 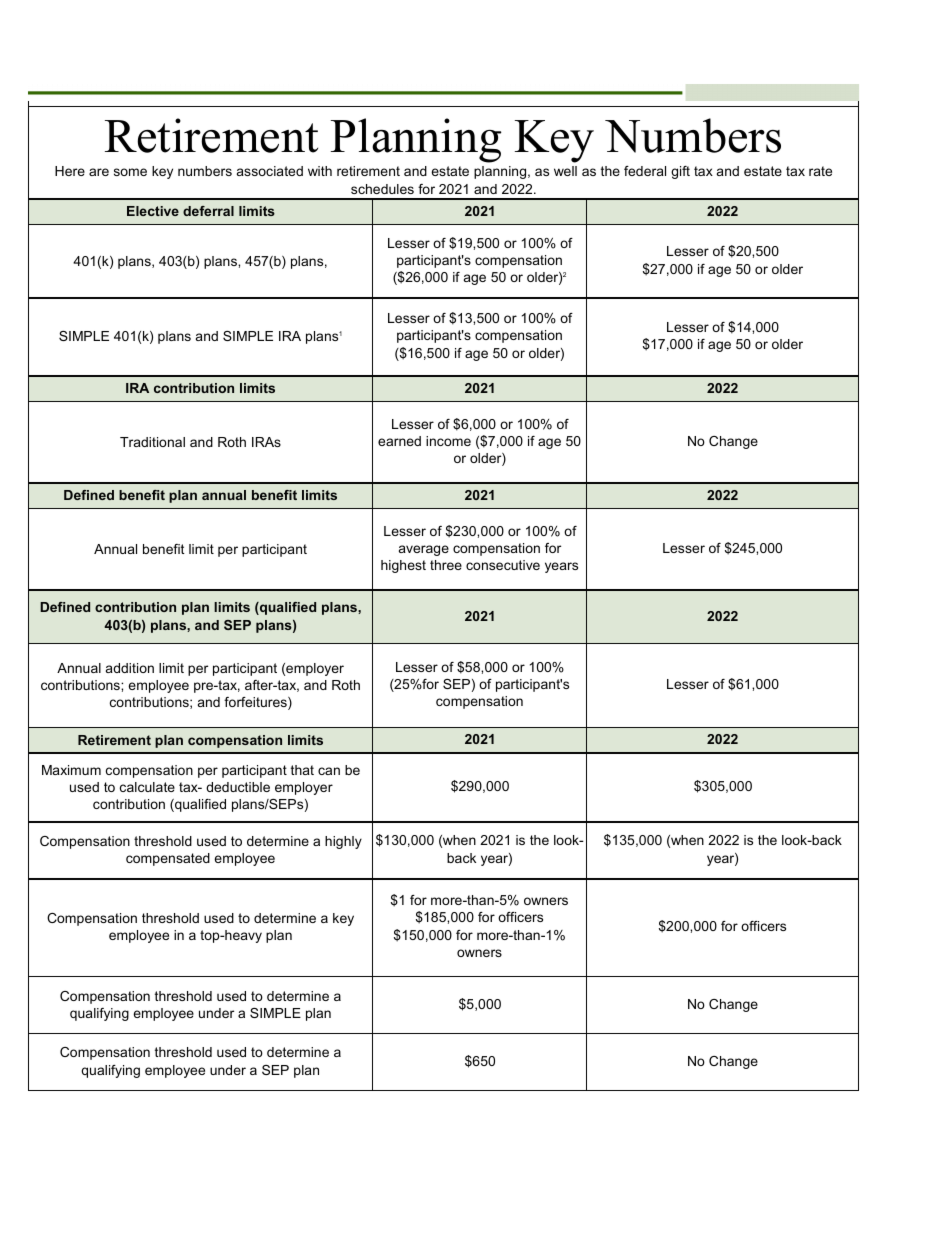 I want to click on average, so click(x=424, y=550).
